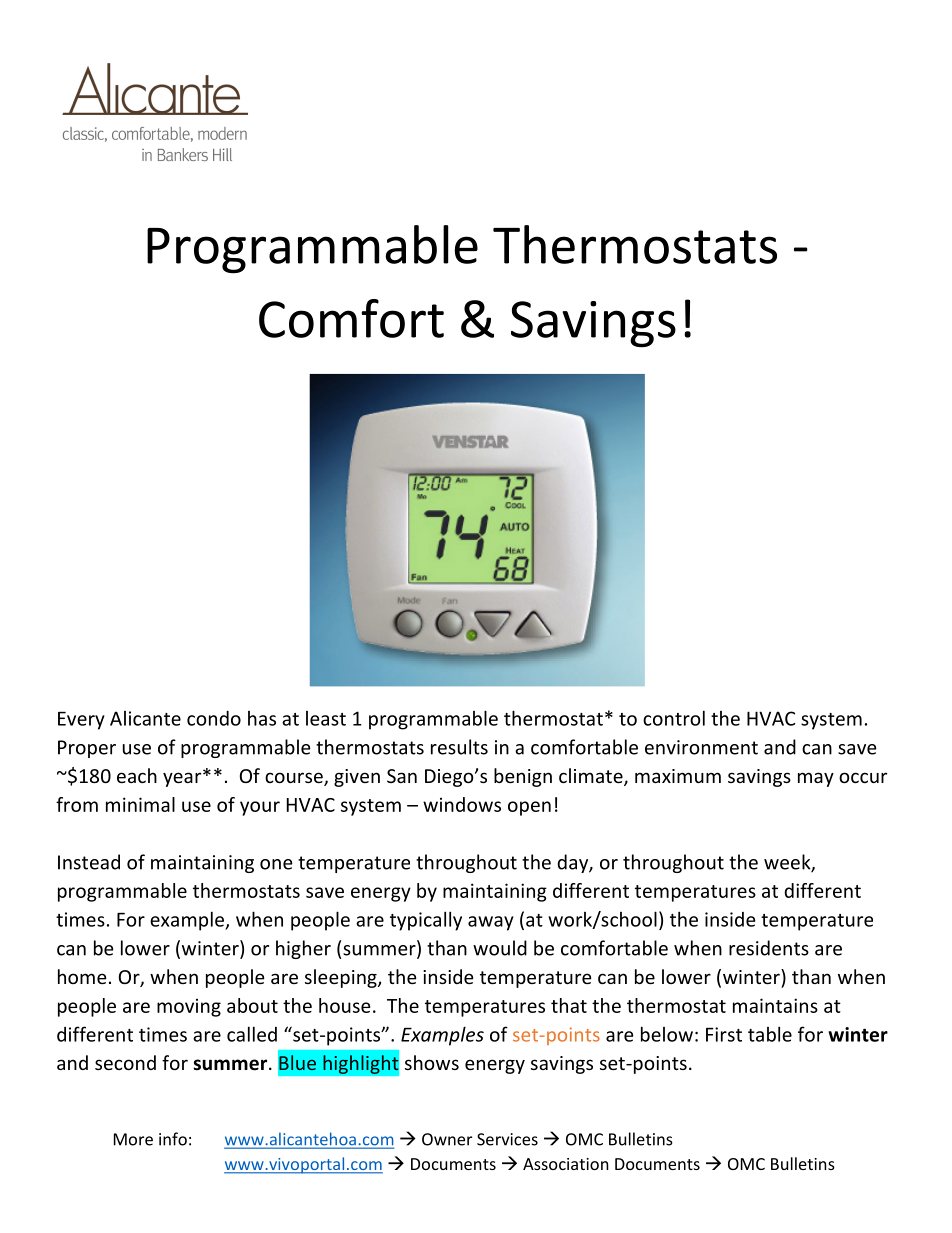 This page has width=952, height=1233. Describe the element at coordinates (214, 718) in the page. I see `condo` at that location.
